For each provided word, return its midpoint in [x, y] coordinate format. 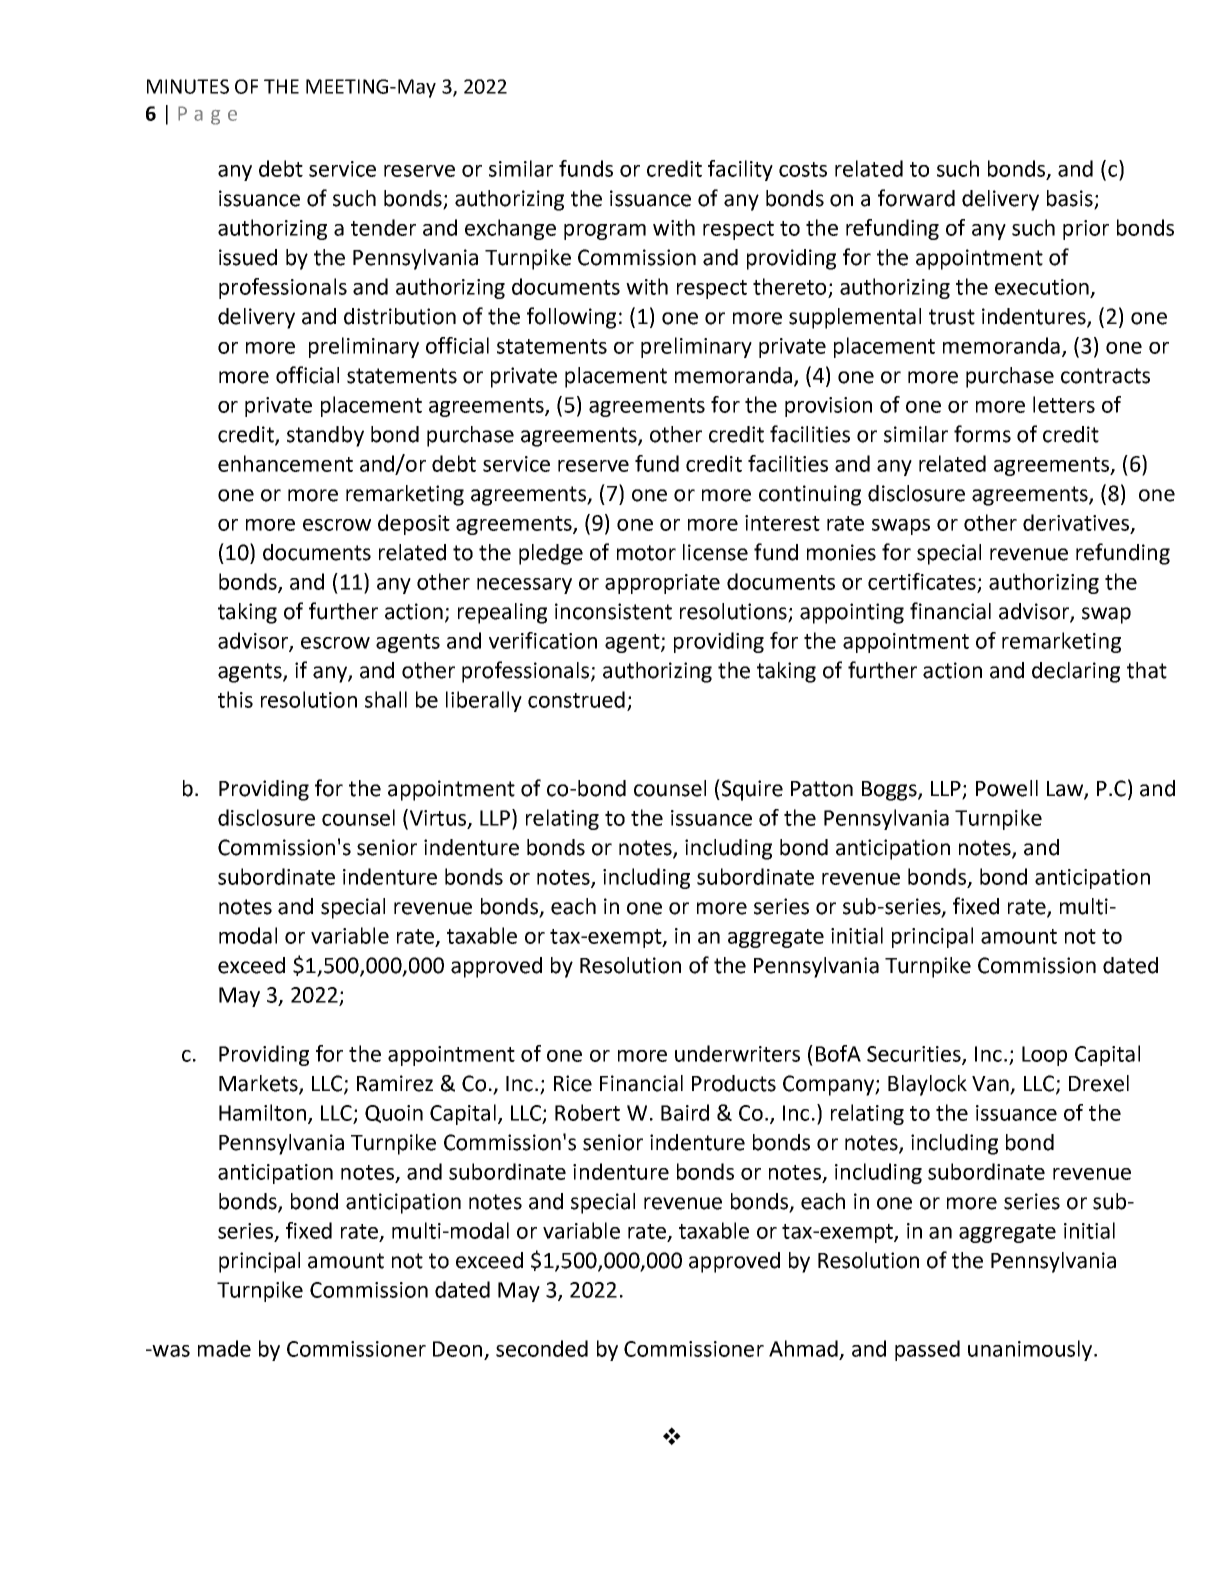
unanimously [1031, 1350]
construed [576, 699]
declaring [1076, 672]
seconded [542, 1348]
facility [740, 170]
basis [1071, 199]
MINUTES [188, 86]
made [224, 1348]
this [235, 699]
